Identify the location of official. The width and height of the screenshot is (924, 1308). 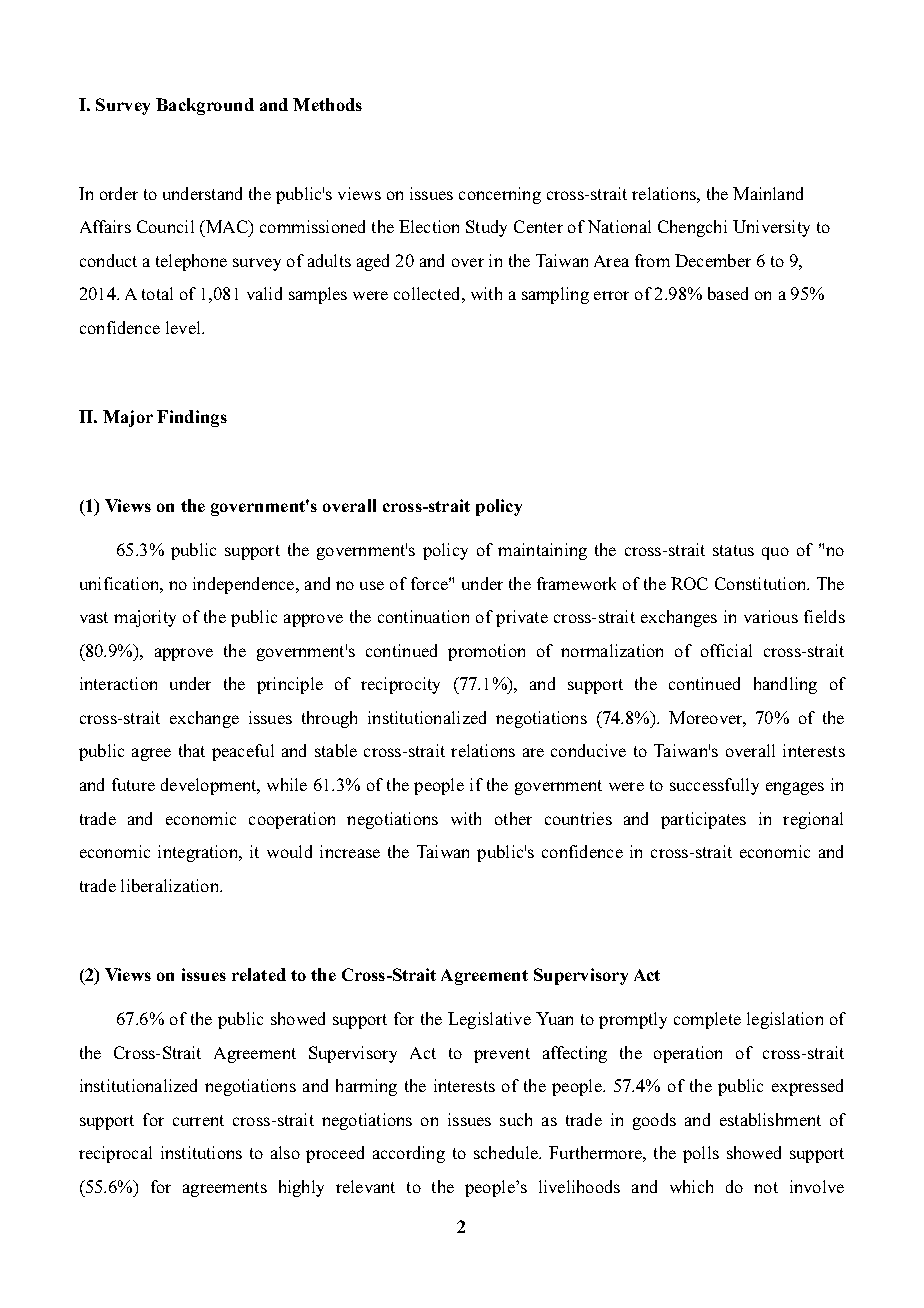
(726, 650).
